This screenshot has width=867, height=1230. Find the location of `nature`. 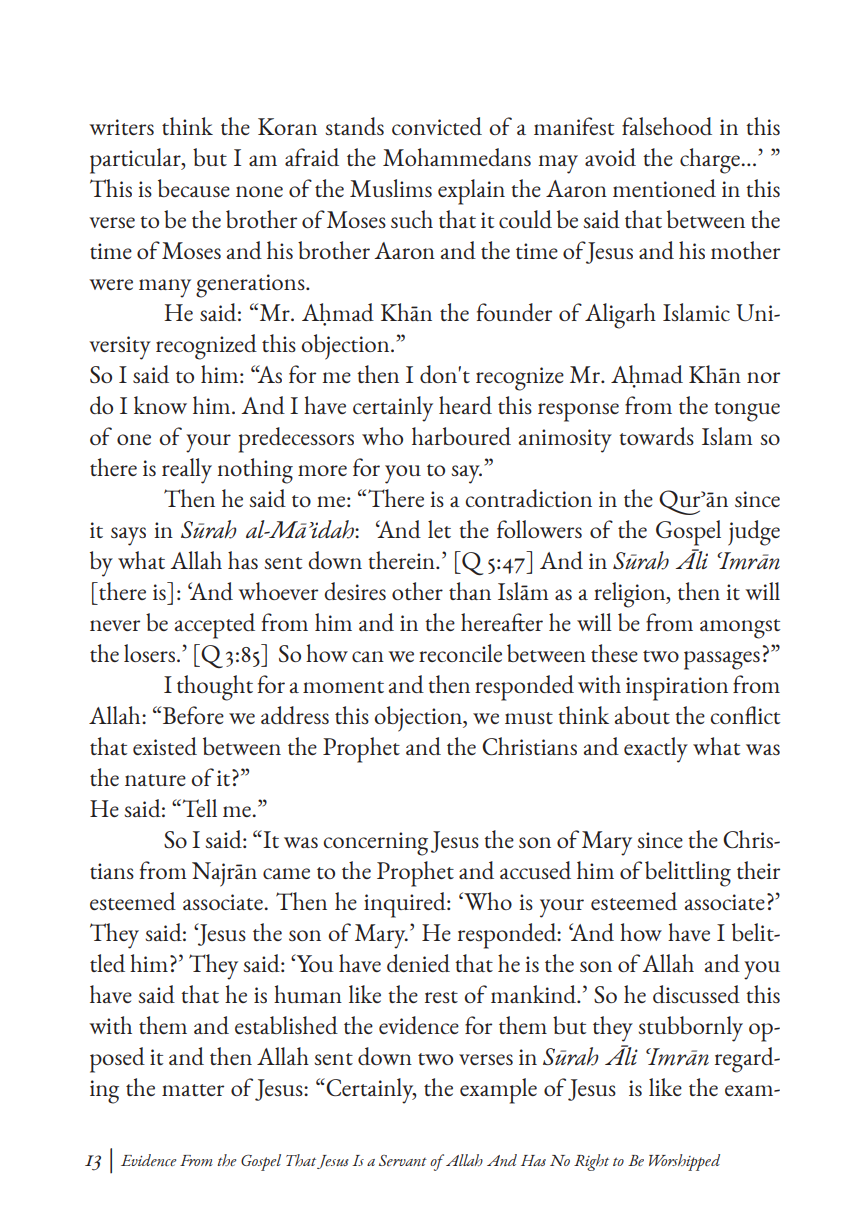

nature is located at coordinates (155, 780).
